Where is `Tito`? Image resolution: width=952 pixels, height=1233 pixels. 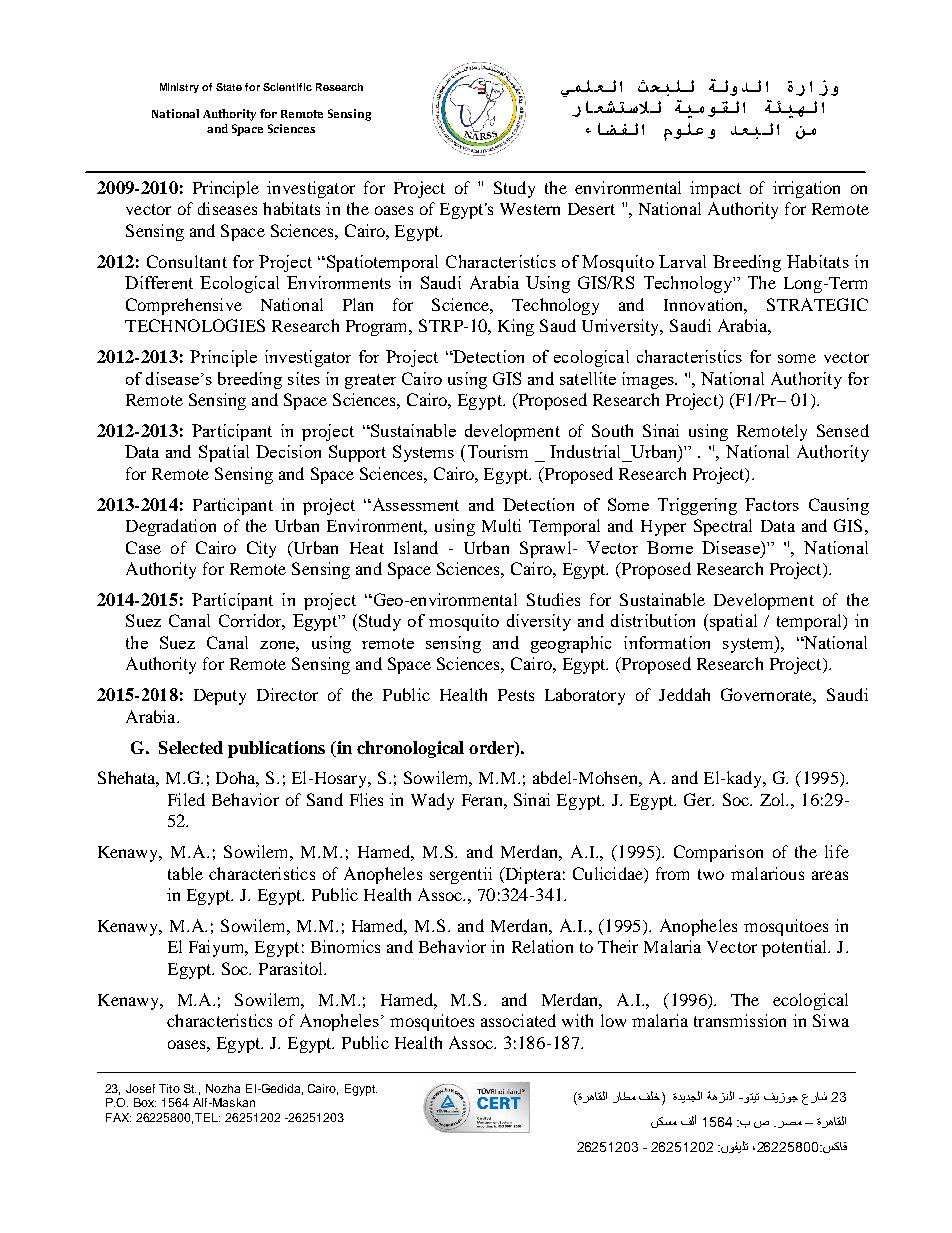 Tito is located at coordinates (169, 1088).
